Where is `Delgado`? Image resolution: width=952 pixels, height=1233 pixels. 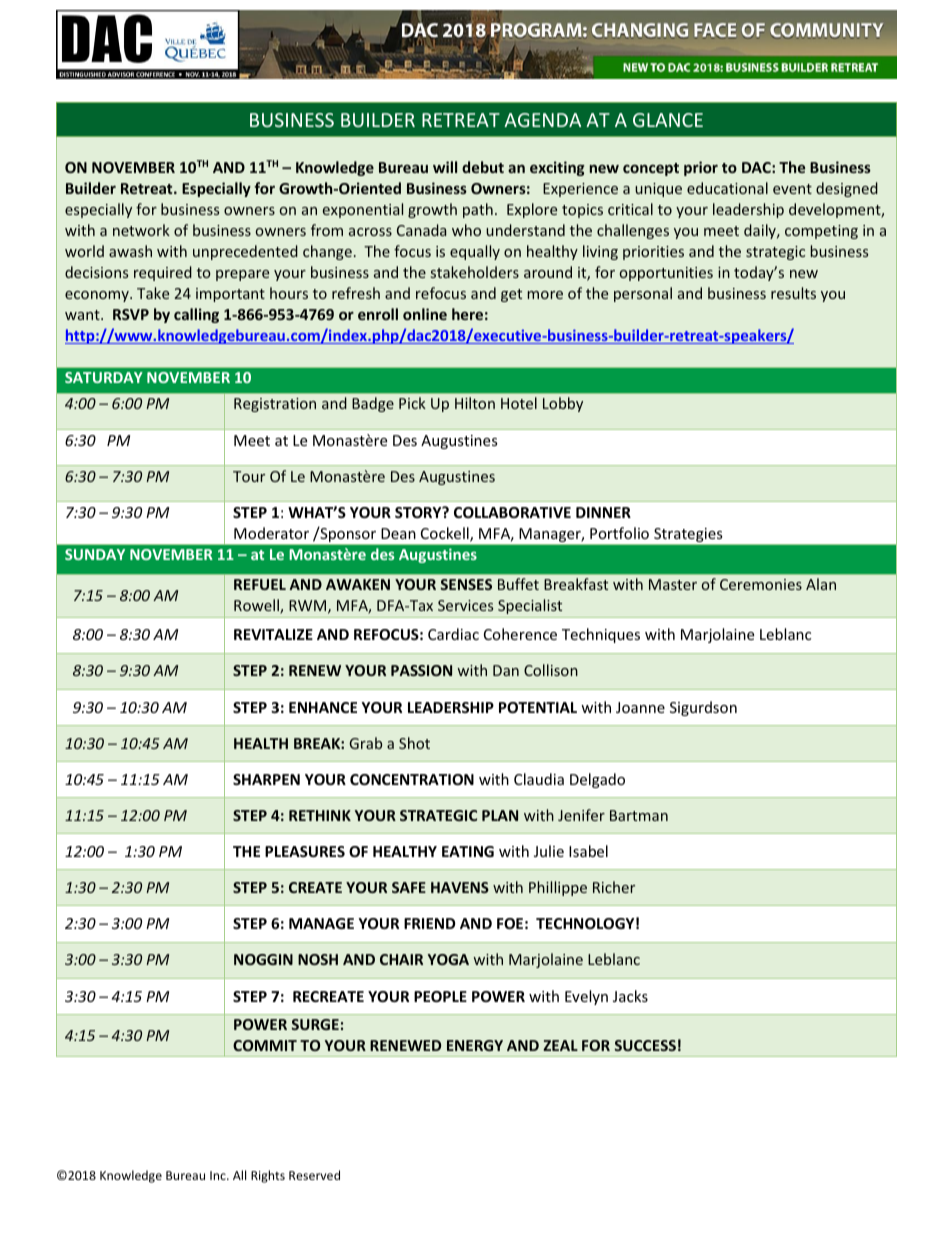 Delgado is located at coordinates (597, 780).
